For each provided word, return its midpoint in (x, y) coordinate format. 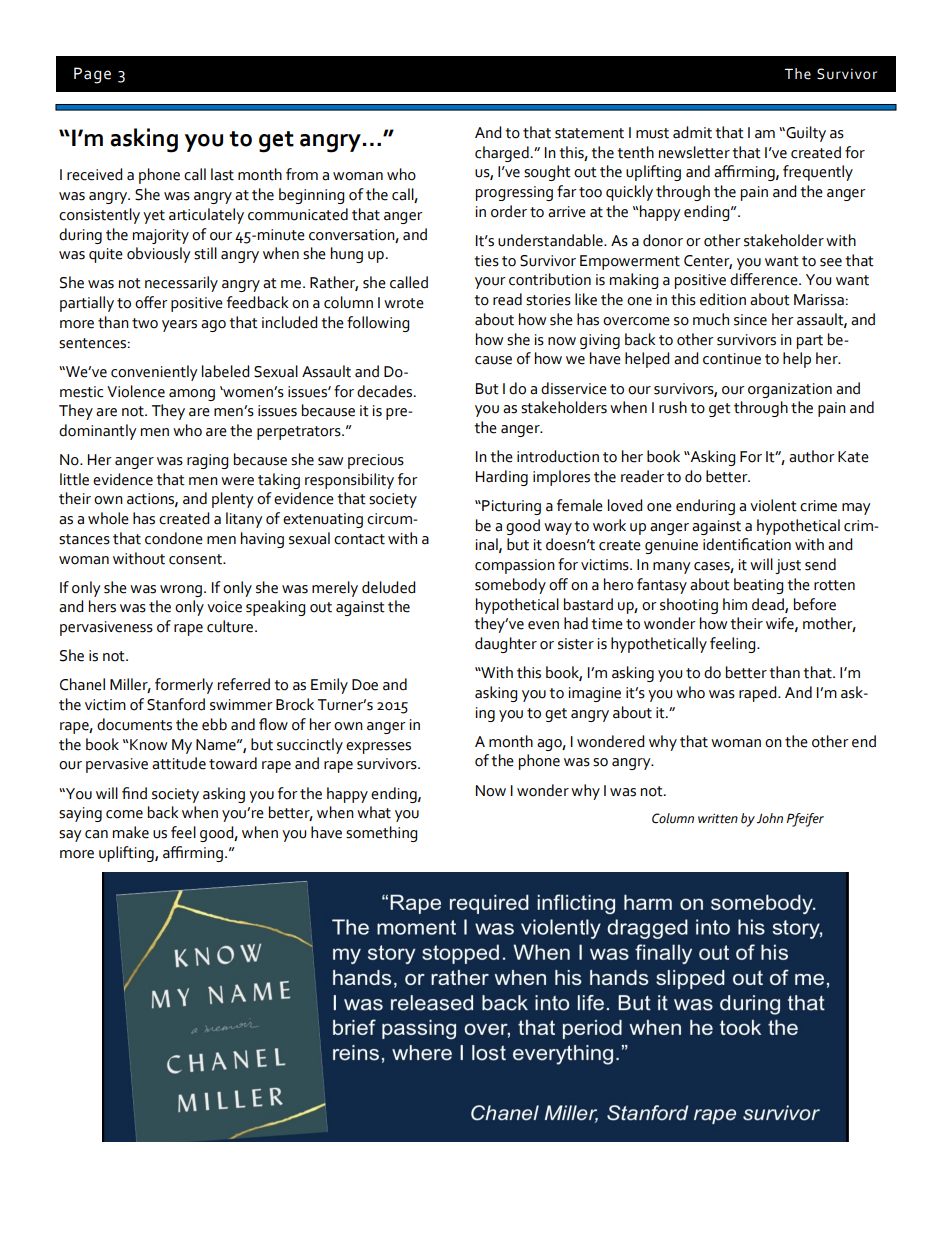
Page (92, 75)
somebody (510, 586)
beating (758, 586)
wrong (181, 591)
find (134, 793)
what (374, 812)
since (750, 320)
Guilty (805, 134)
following (378, 324)
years (179, 326)
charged (502, 154)
